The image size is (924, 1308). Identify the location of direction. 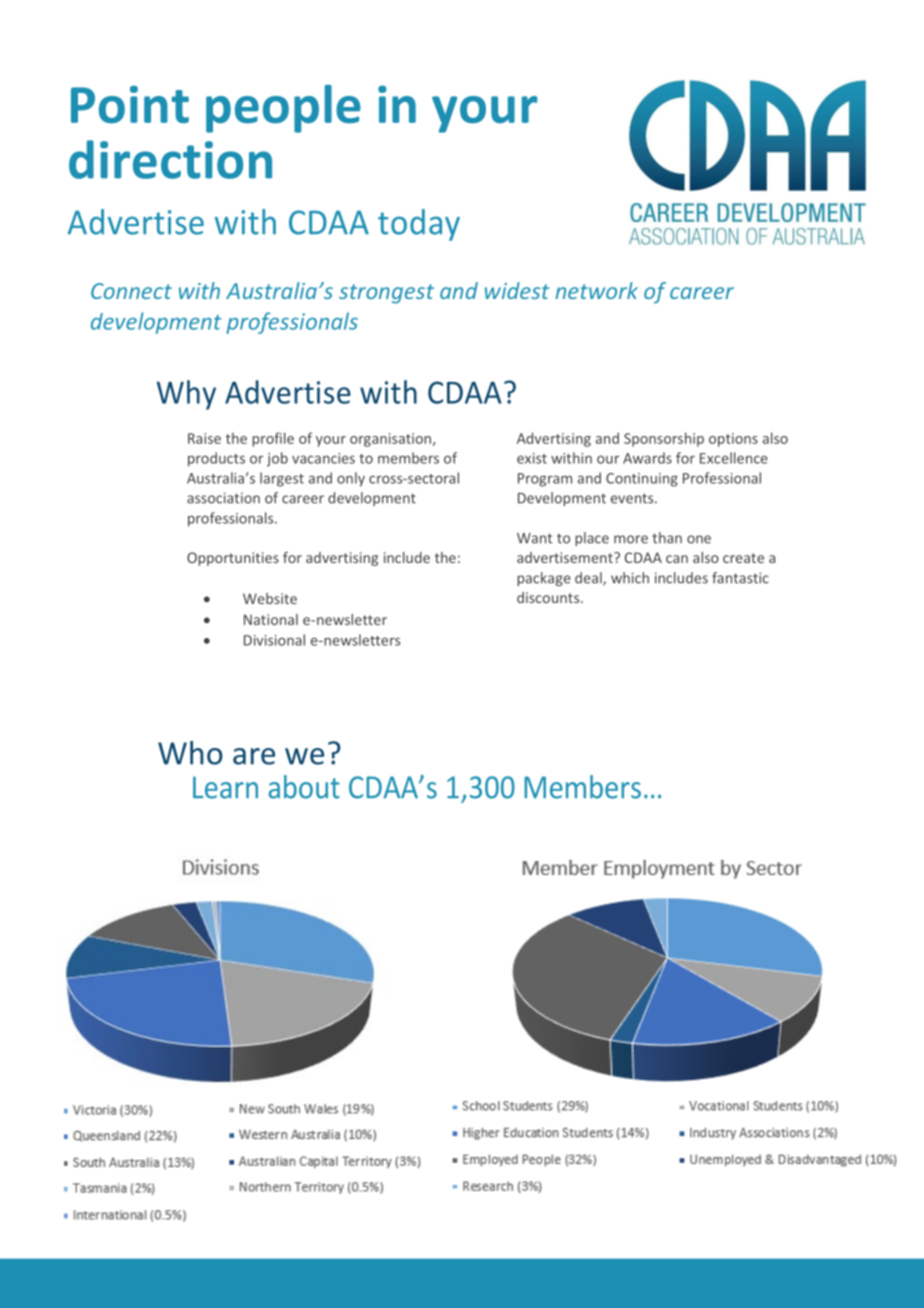
(170, 159).
